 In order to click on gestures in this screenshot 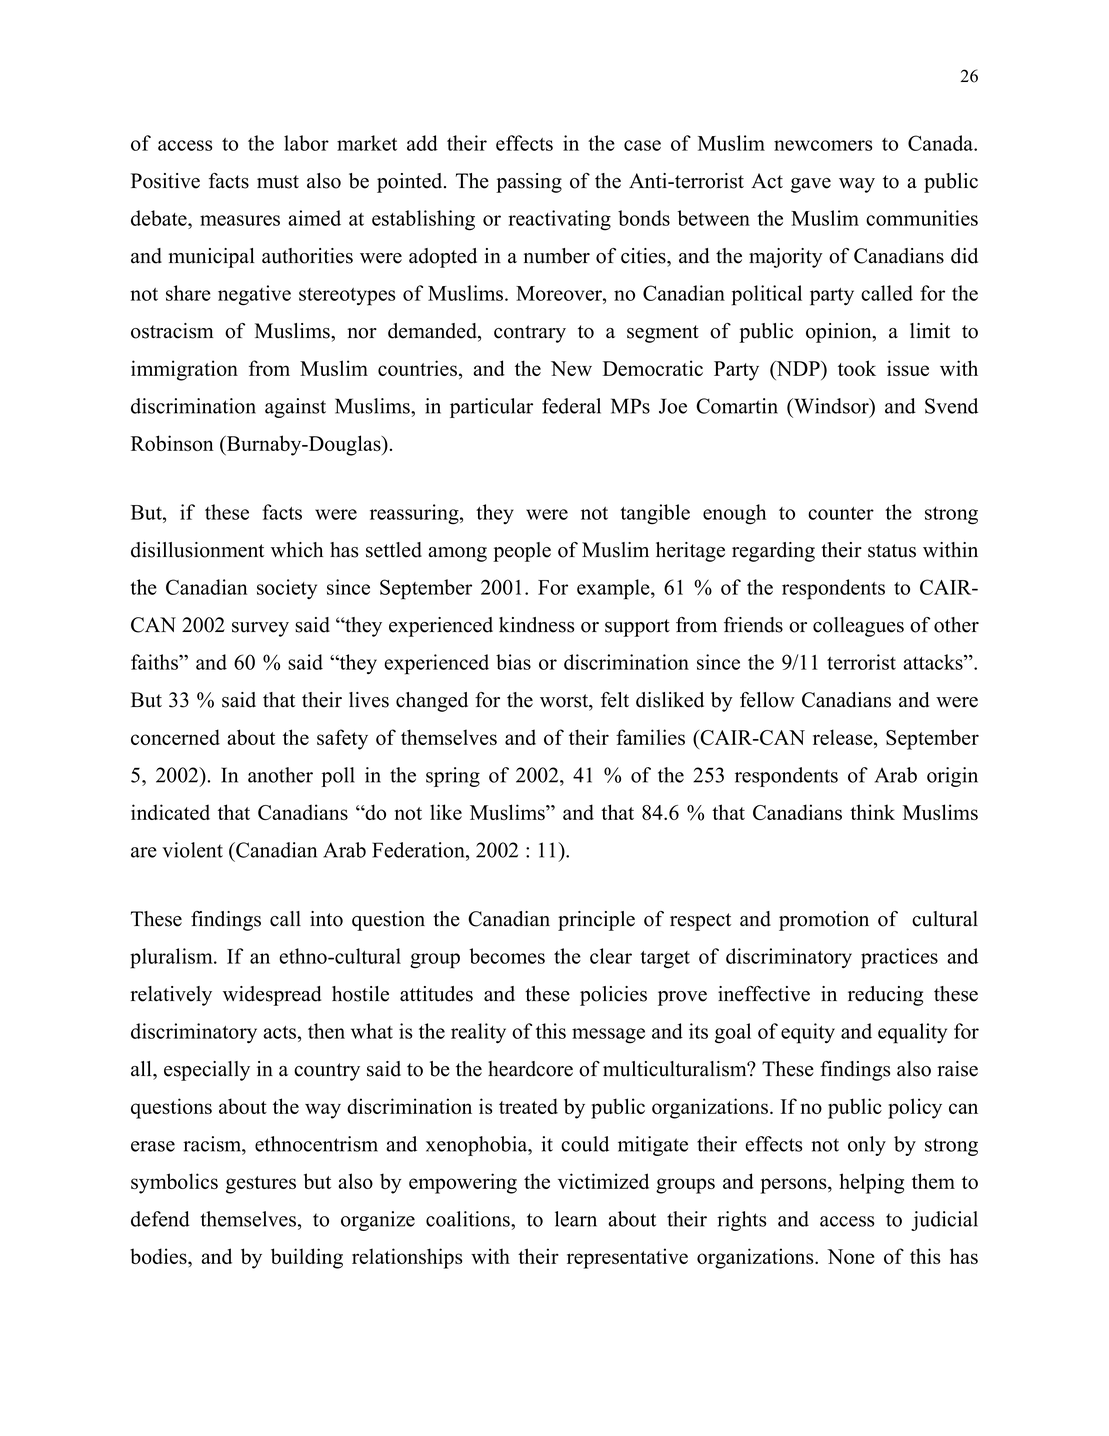, I will do `click(261, 1185)`.
